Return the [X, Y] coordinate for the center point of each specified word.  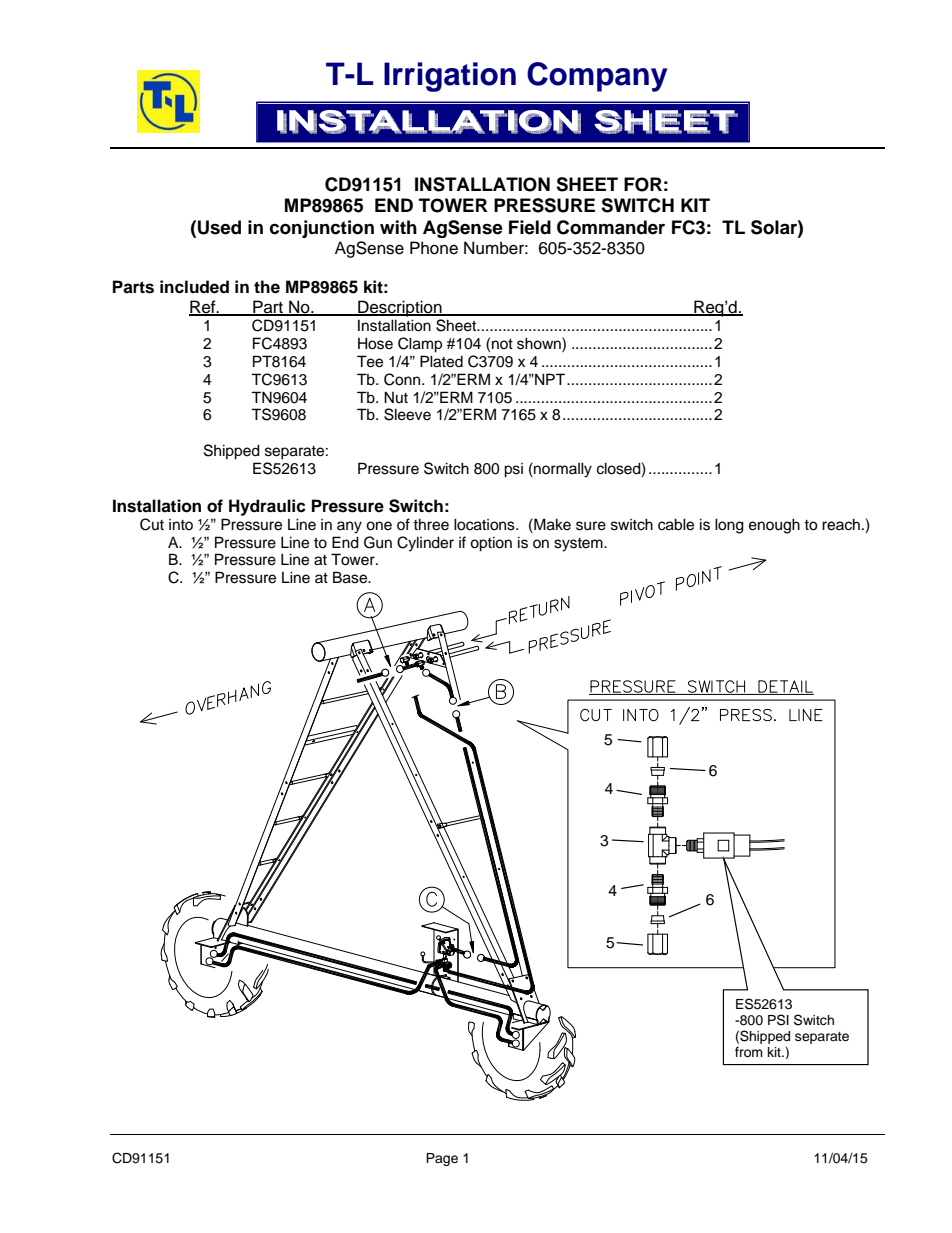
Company [597, 77]
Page [442, 1159]
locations [485, 524]
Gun [378, 542]
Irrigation [450, 77]
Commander [611, 227]
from [749, 1052]
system [579, 545]
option [491, 544]
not [502, 344]
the [267, 287]
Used [219, 227]
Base [351, 577]
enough [774, 526]
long [729, 526]
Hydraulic [267, 507]
